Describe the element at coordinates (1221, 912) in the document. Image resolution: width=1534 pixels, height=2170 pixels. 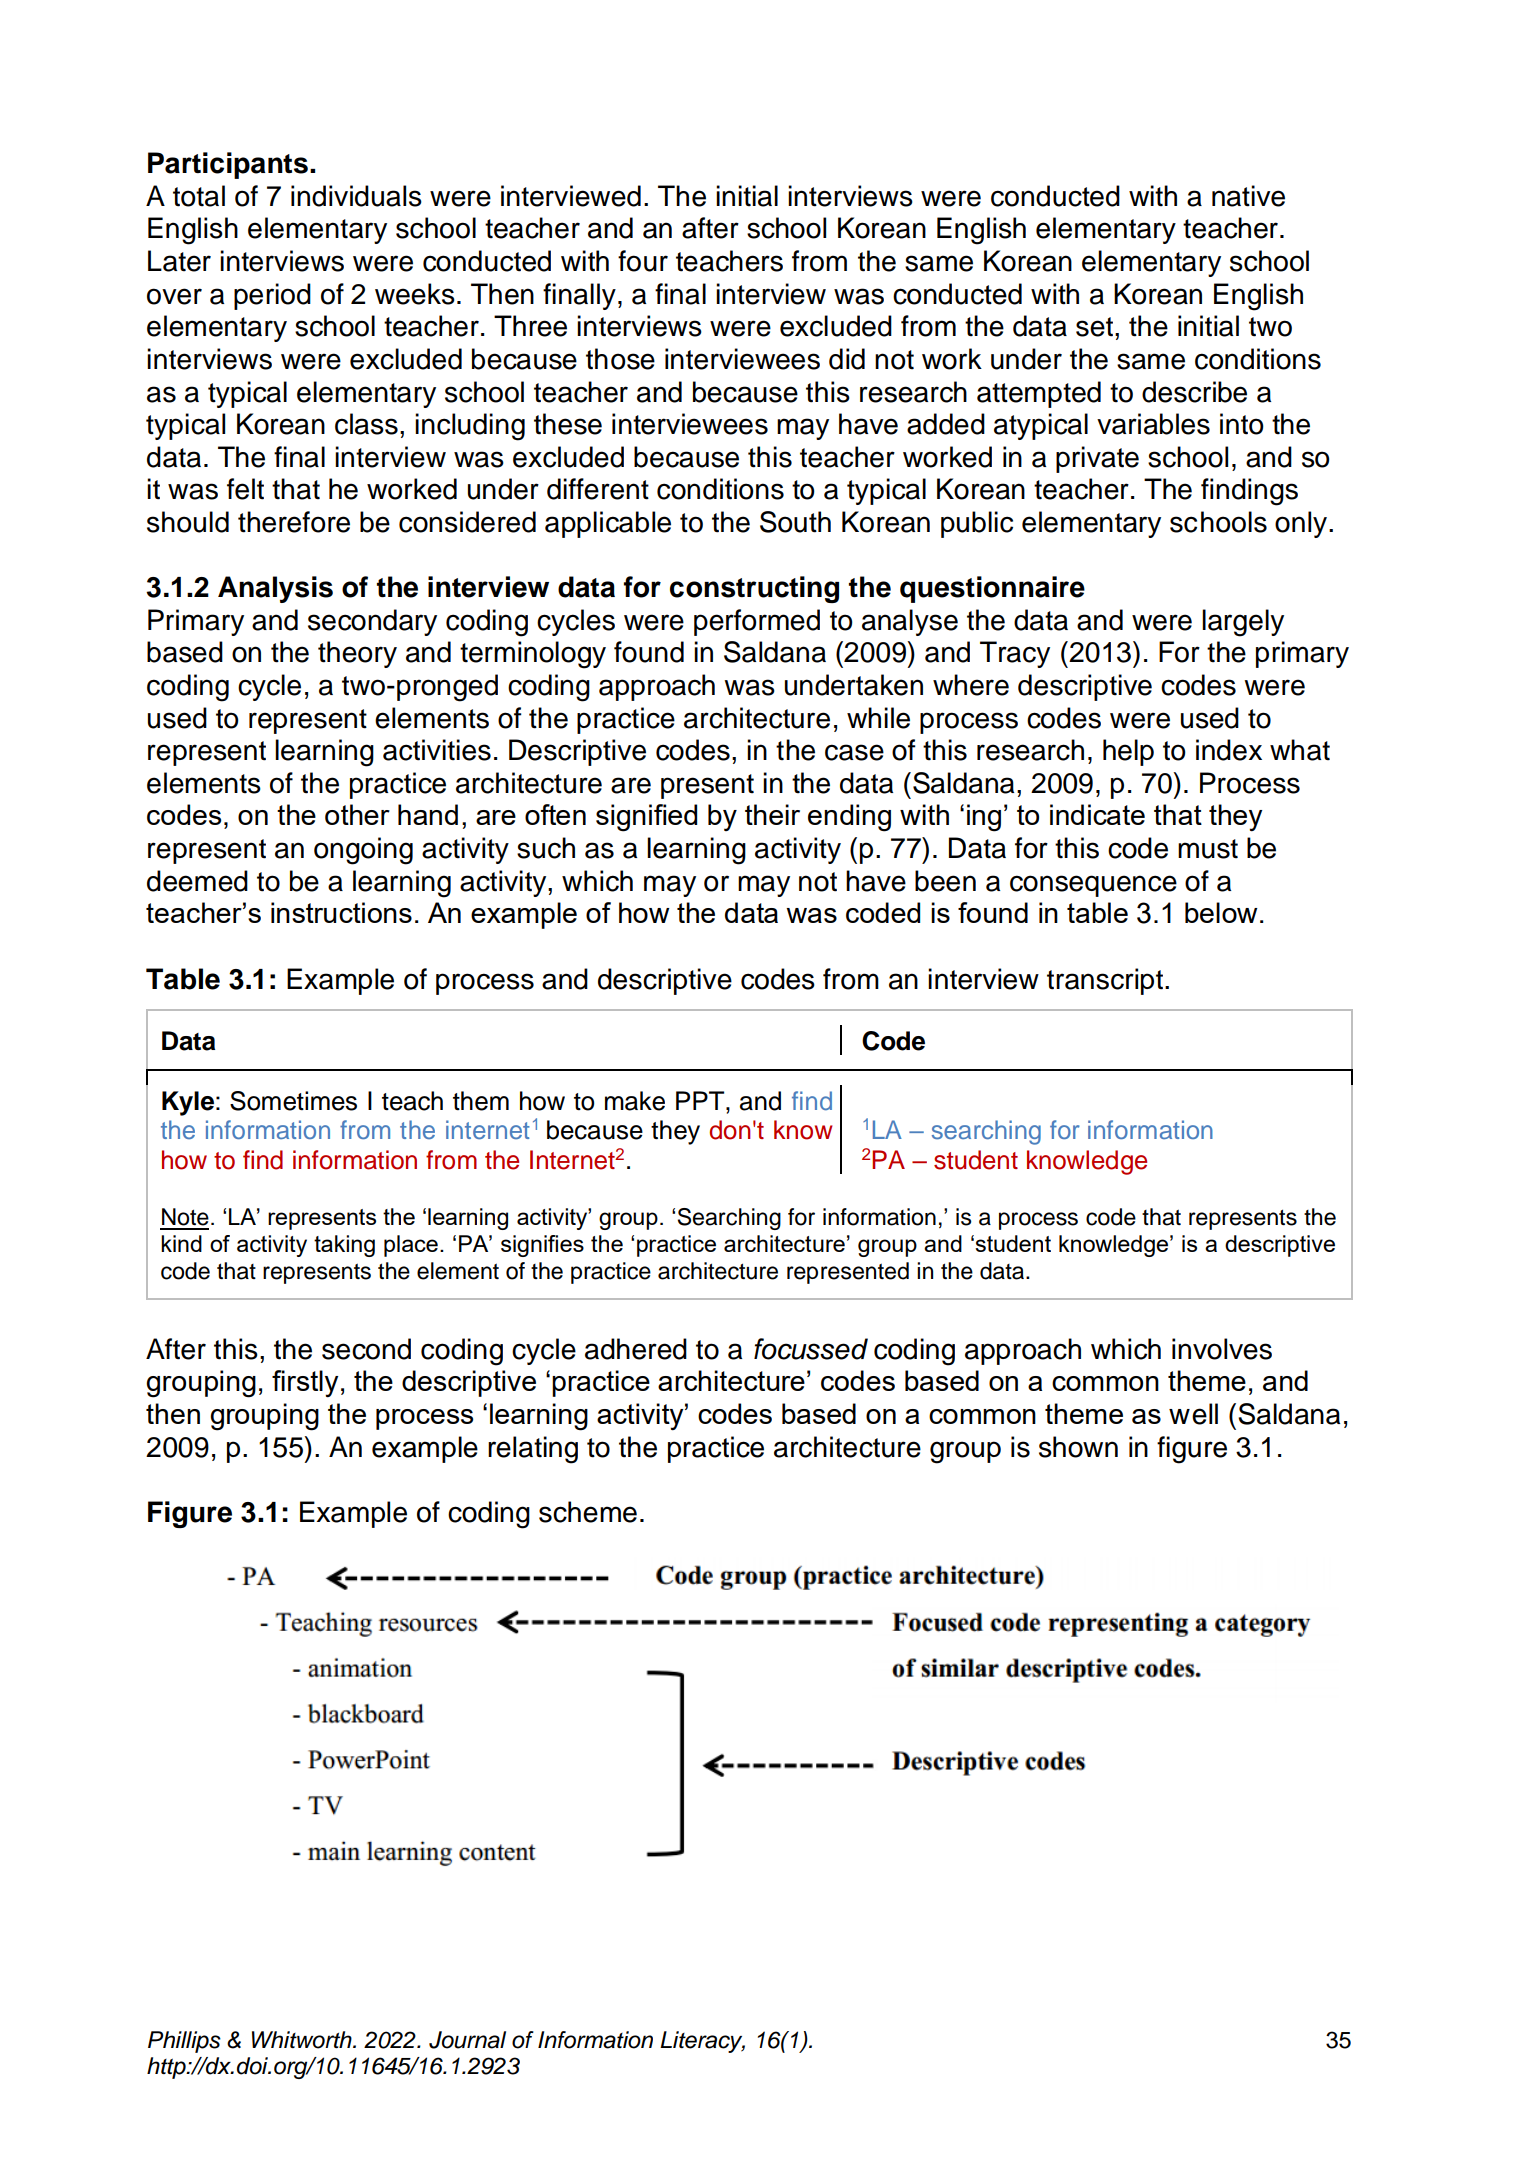
I see `below` at that location.
